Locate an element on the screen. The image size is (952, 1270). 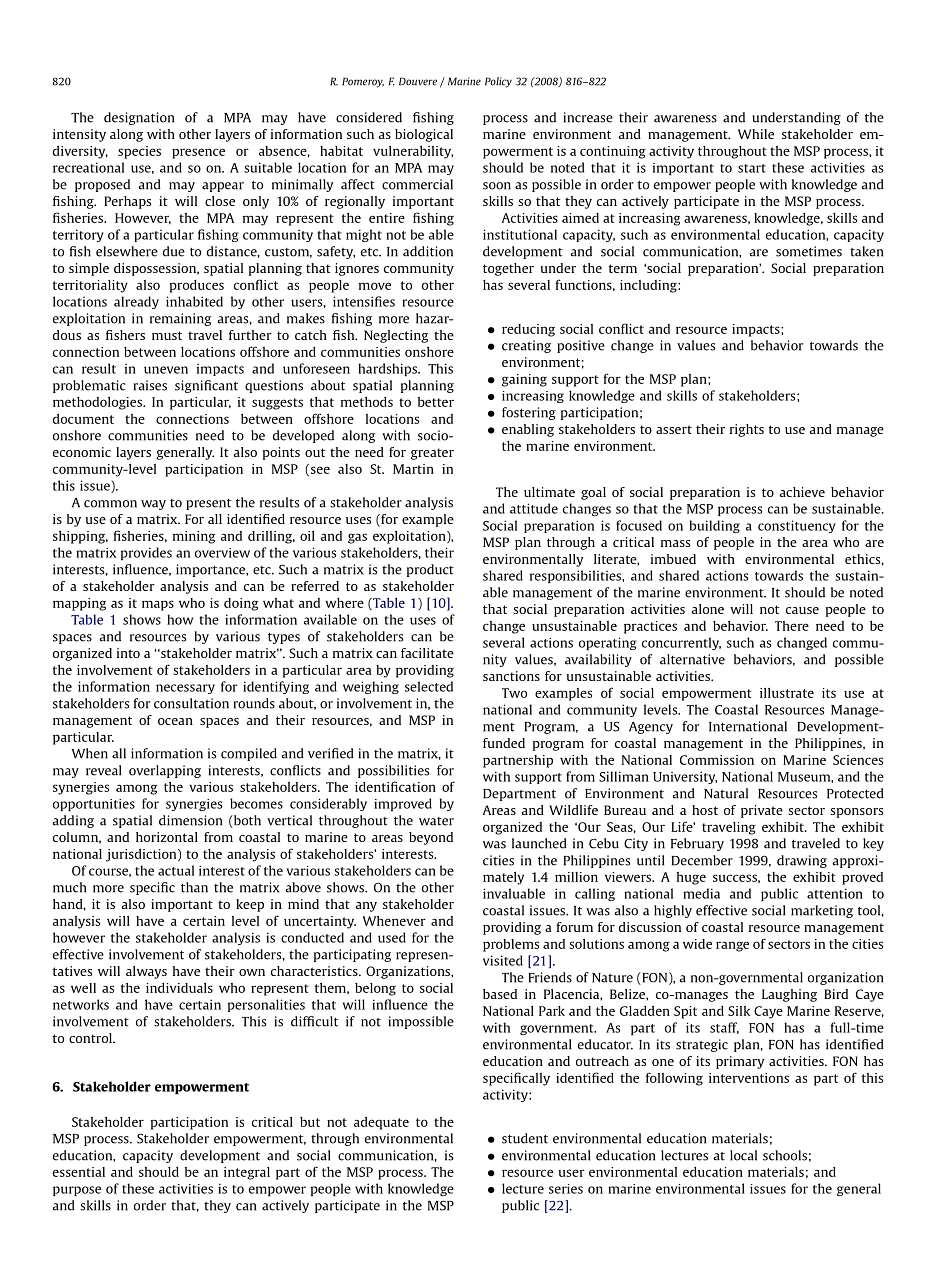
While is located at coordinates (756, 134).
